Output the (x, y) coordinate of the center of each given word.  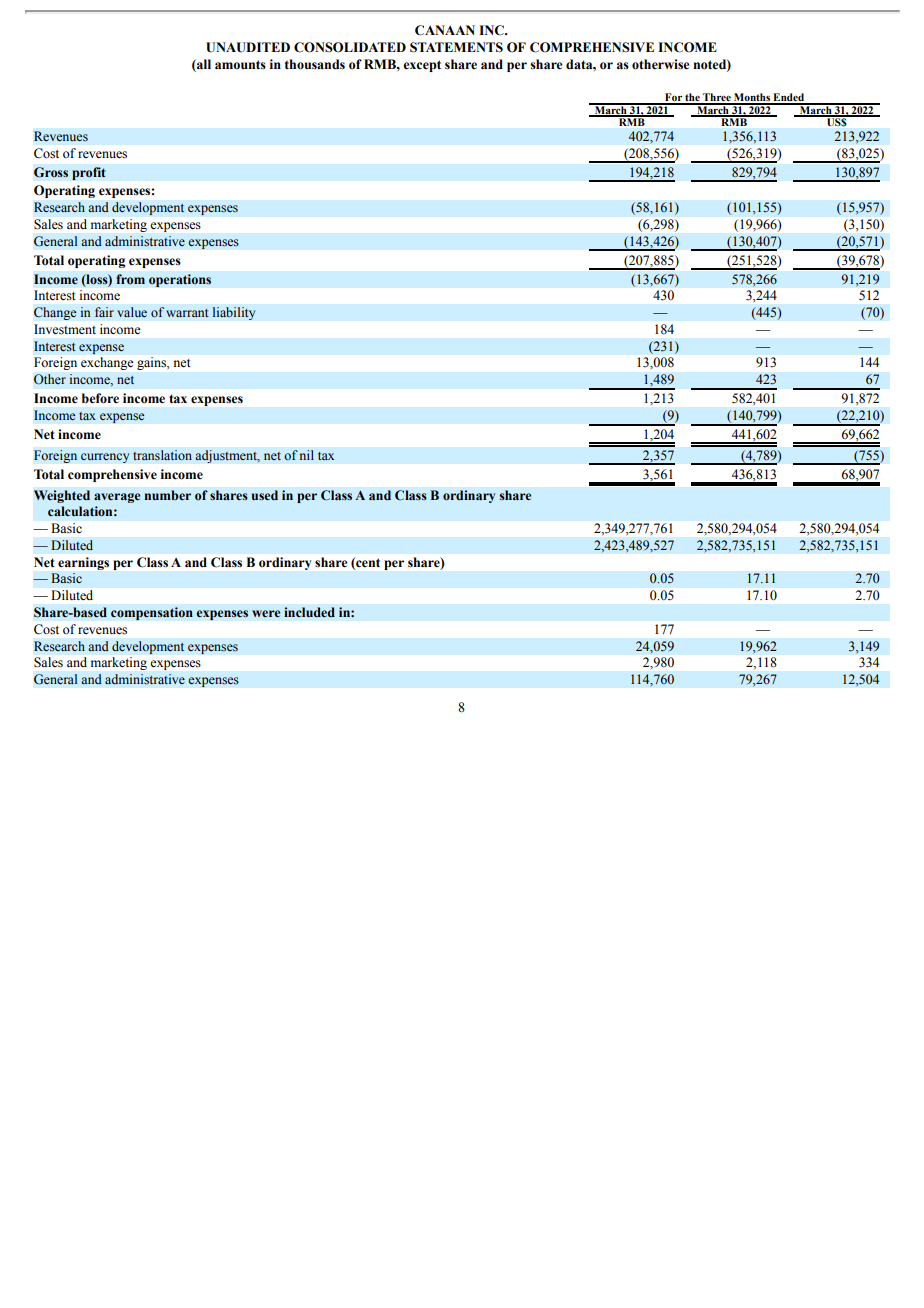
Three (717, 98)
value (132, 312)
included (309, 612)
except (422, 66)
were (266, 613)
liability (234, 313)
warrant (187, 313)
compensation (152, 613)
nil (306, 455)
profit (89, 173)
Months (752, 98)
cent (367, 563)
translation (162, 455)
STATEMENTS (456, 47)
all (203, 64)
